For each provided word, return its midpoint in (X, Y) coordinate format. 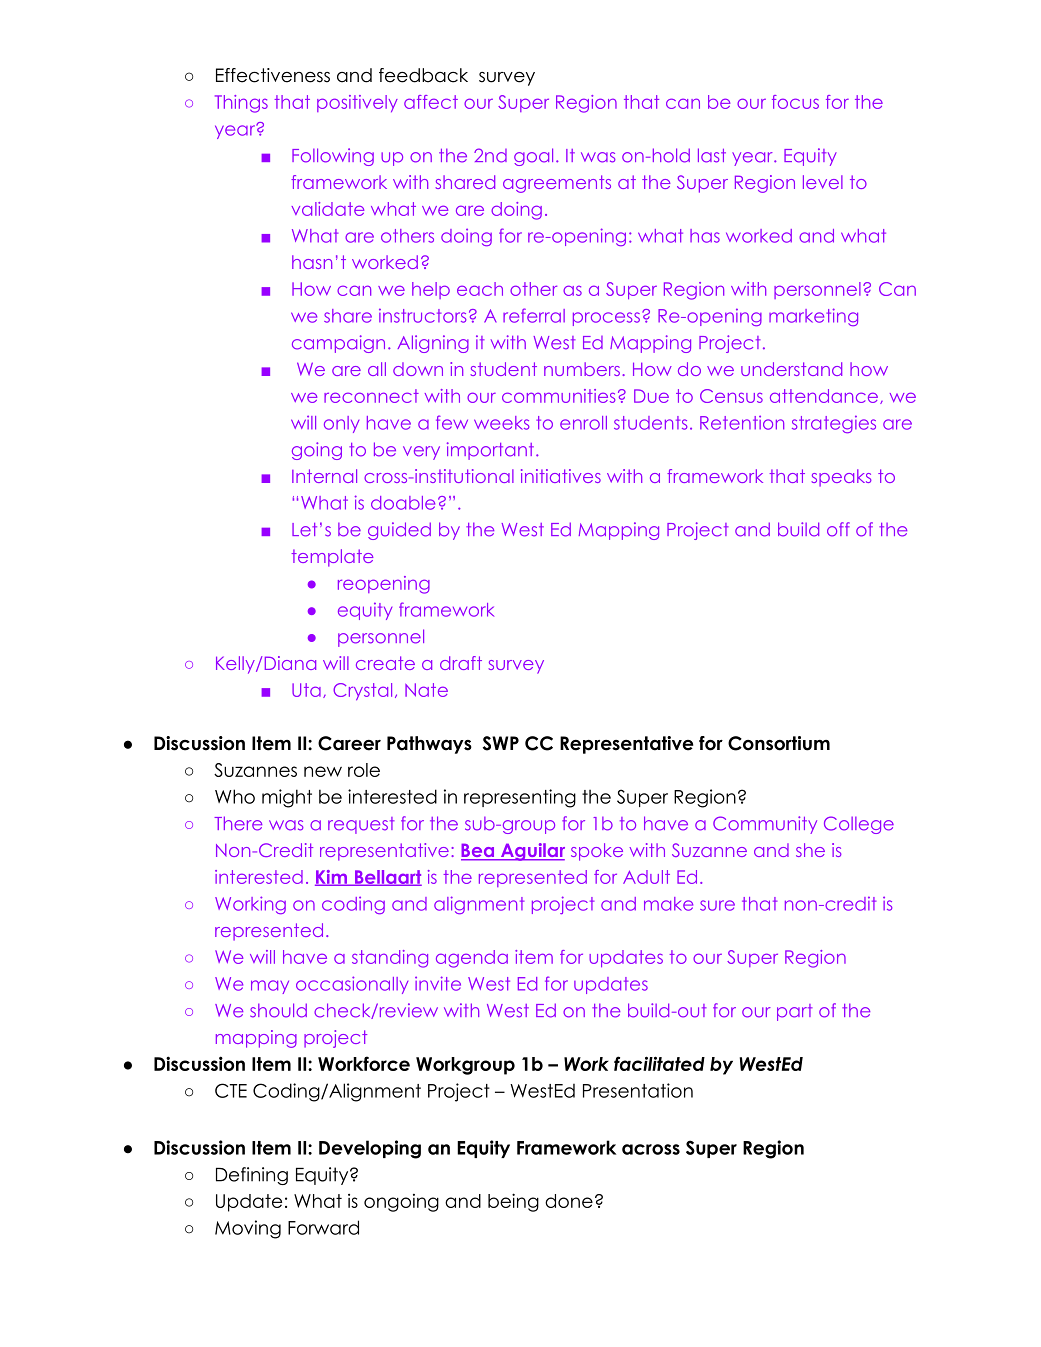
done (569, 1201)
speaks (841, 478)
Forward (323, 1227)
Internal (324, 476)
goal (533, 157)
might (287, 798)
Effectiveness (273, 75)
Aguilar (532, 852)
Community (765, 825)
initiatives (561, 476)
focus (795, 102)
